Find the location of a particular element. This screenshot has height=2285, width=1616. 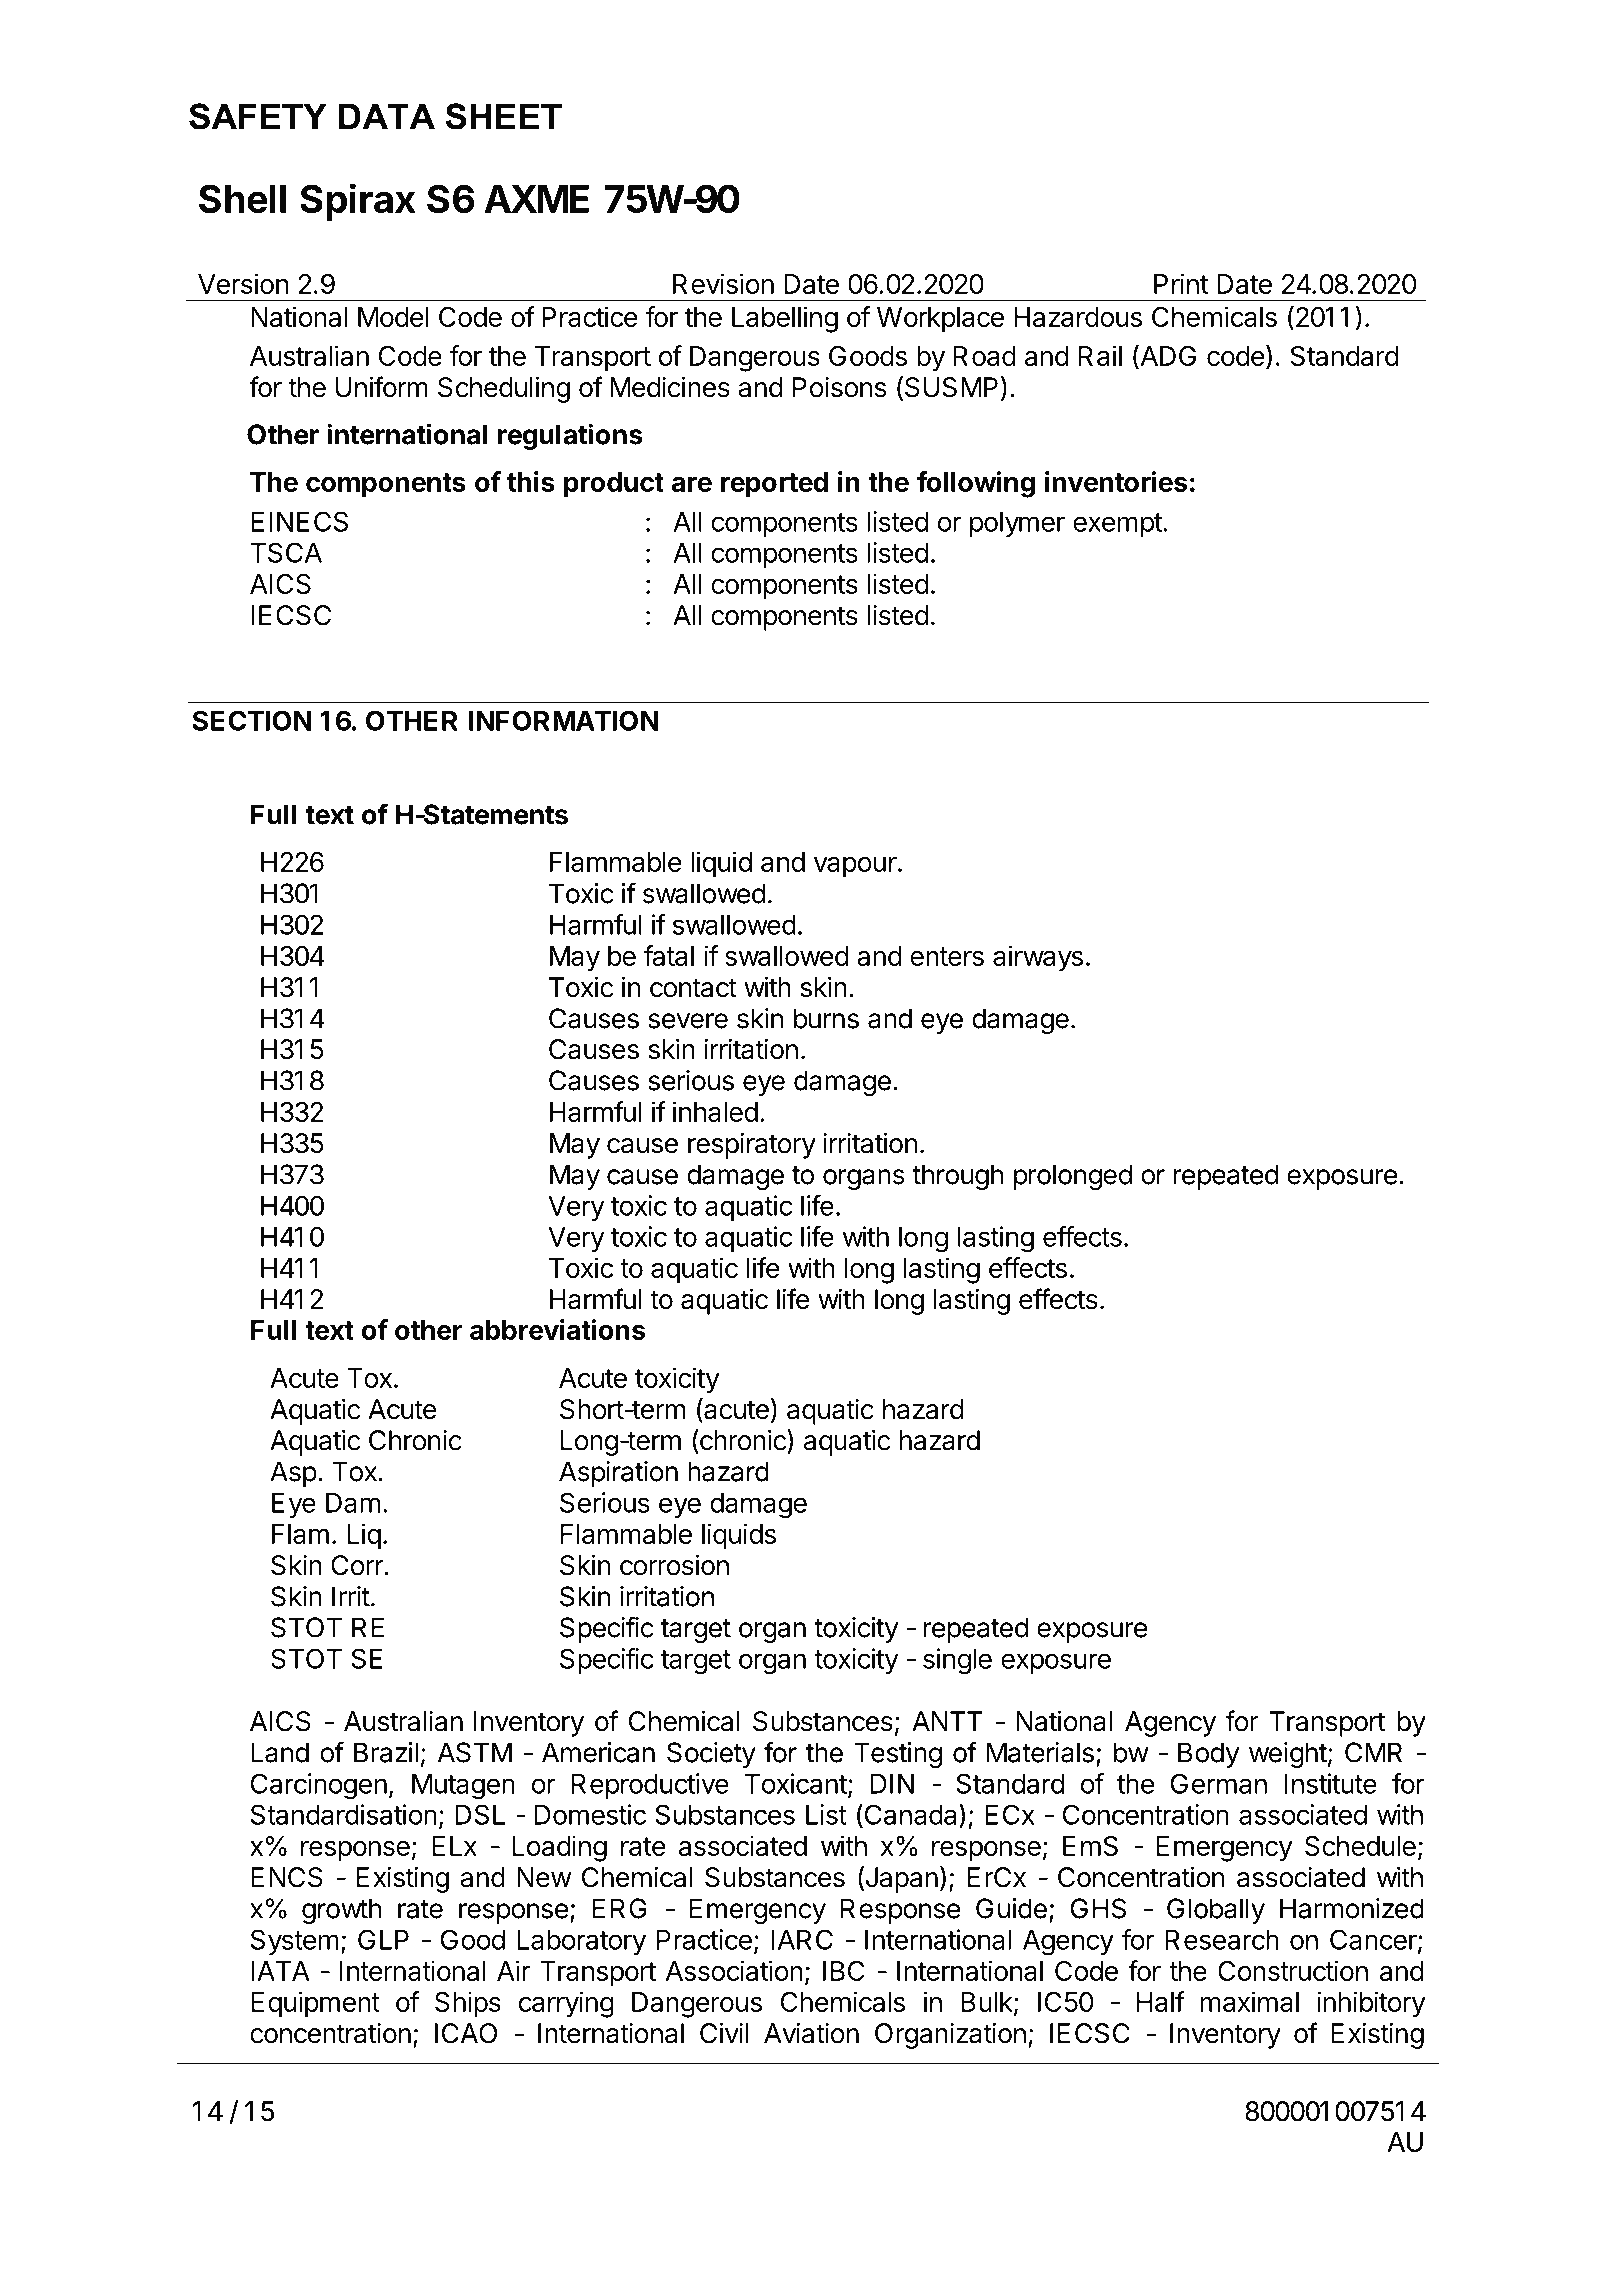

SECTION is located at coordinates (252, 720).
